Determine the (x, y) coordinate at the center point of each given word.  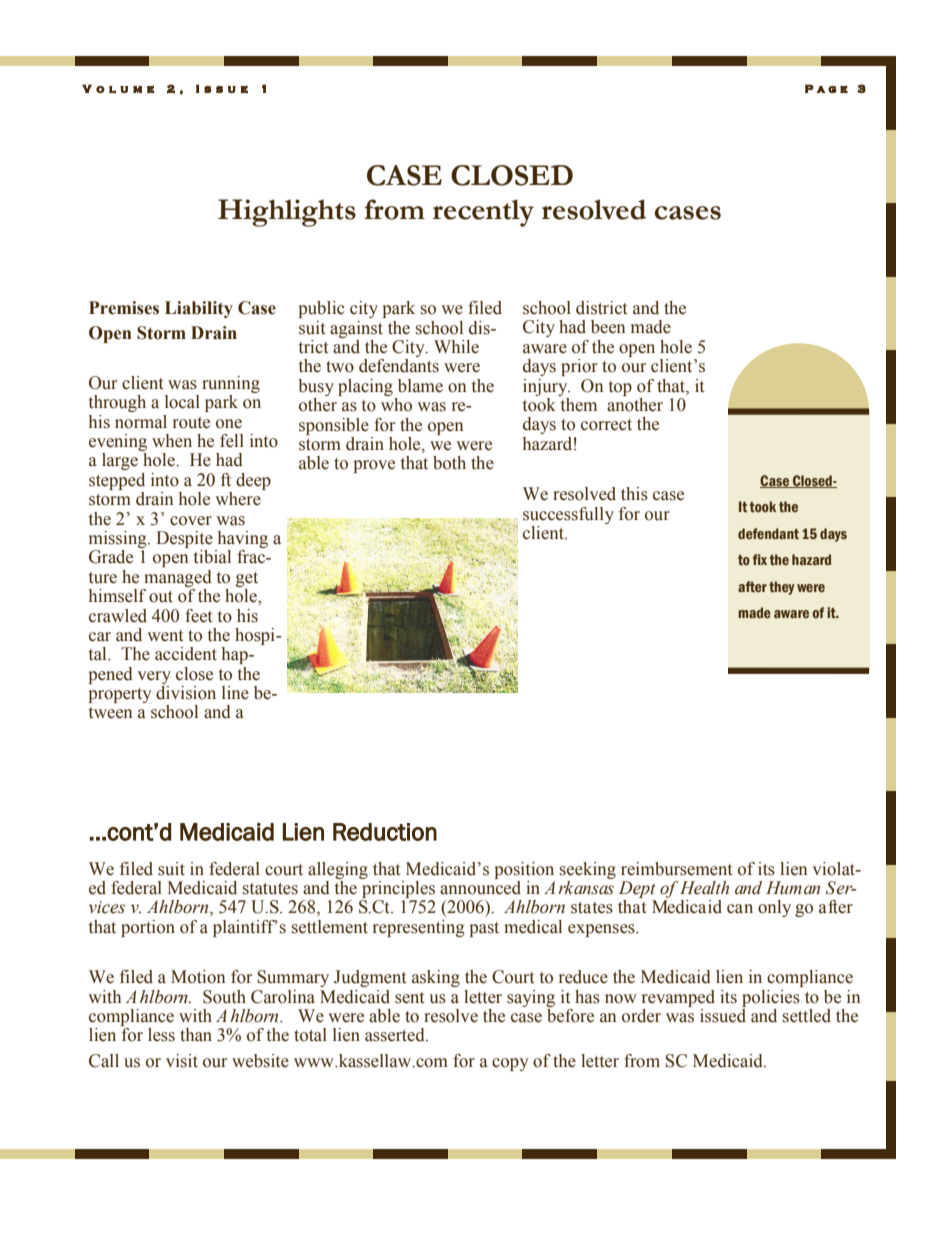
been (608, 327)
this (634, 494)
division (186, 693)
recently (483, 213)
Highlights (287, 213)
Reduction (385, 832)
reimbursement (676, 869)
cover (191, 521)
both (449, 463)
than (196, 1035)
